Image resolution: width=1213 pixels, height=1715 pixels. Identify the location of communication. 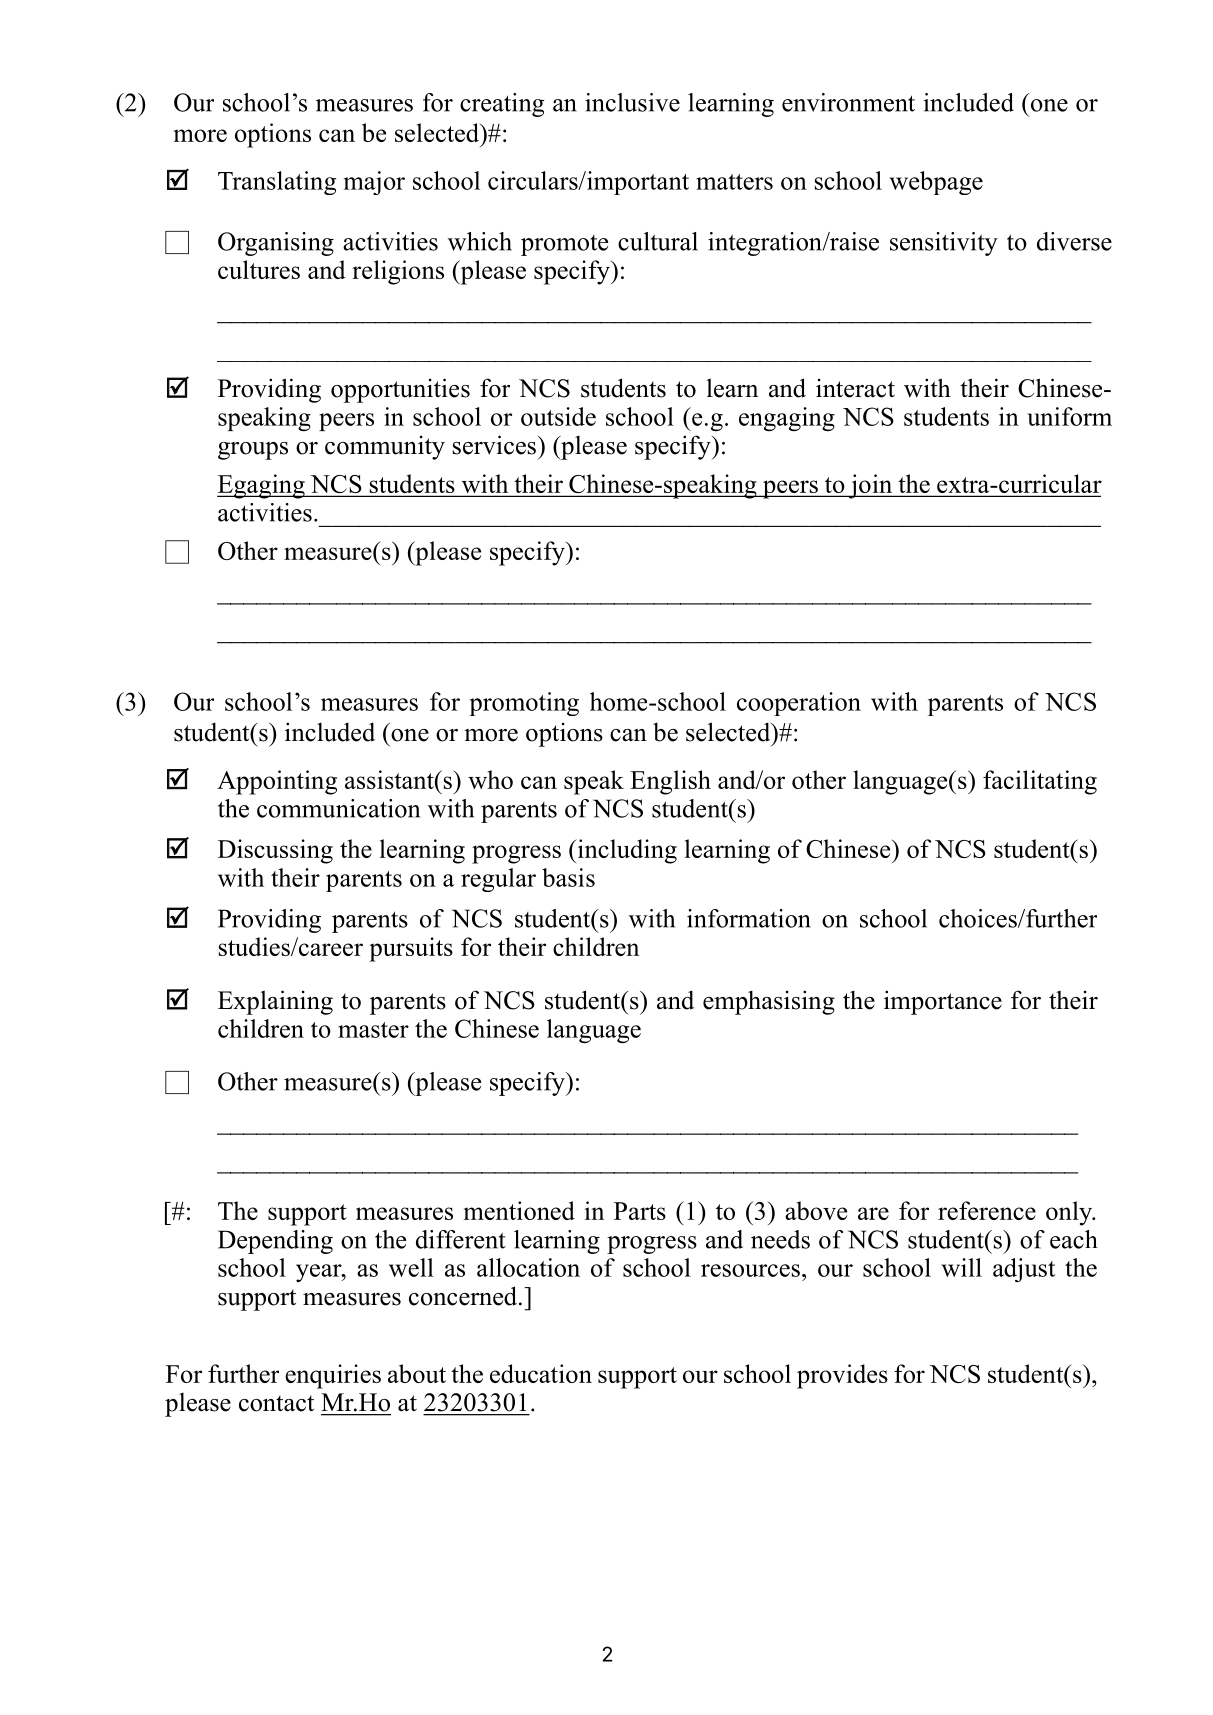
(338, 808).
